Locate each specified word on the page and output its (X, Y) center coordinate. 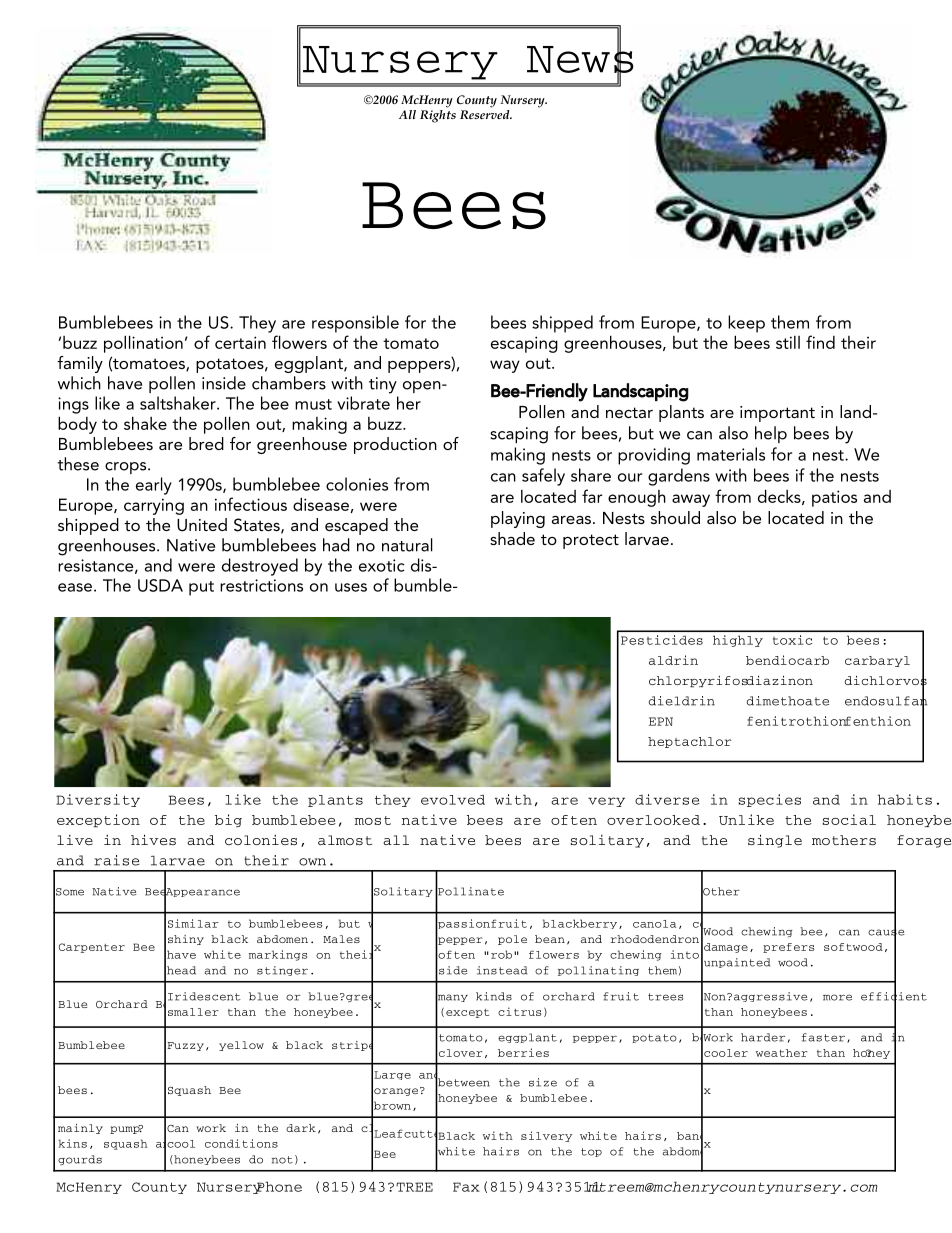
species (770, 800)
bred (206, 443)
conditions (241, 1143)
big (228, 820)
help (771, 434)
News (580, 59)
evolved (453, 800)
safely (543, 477)
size (543, 1082)
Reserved (486, 114)
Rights (438, 116)
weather (781, 1053)
